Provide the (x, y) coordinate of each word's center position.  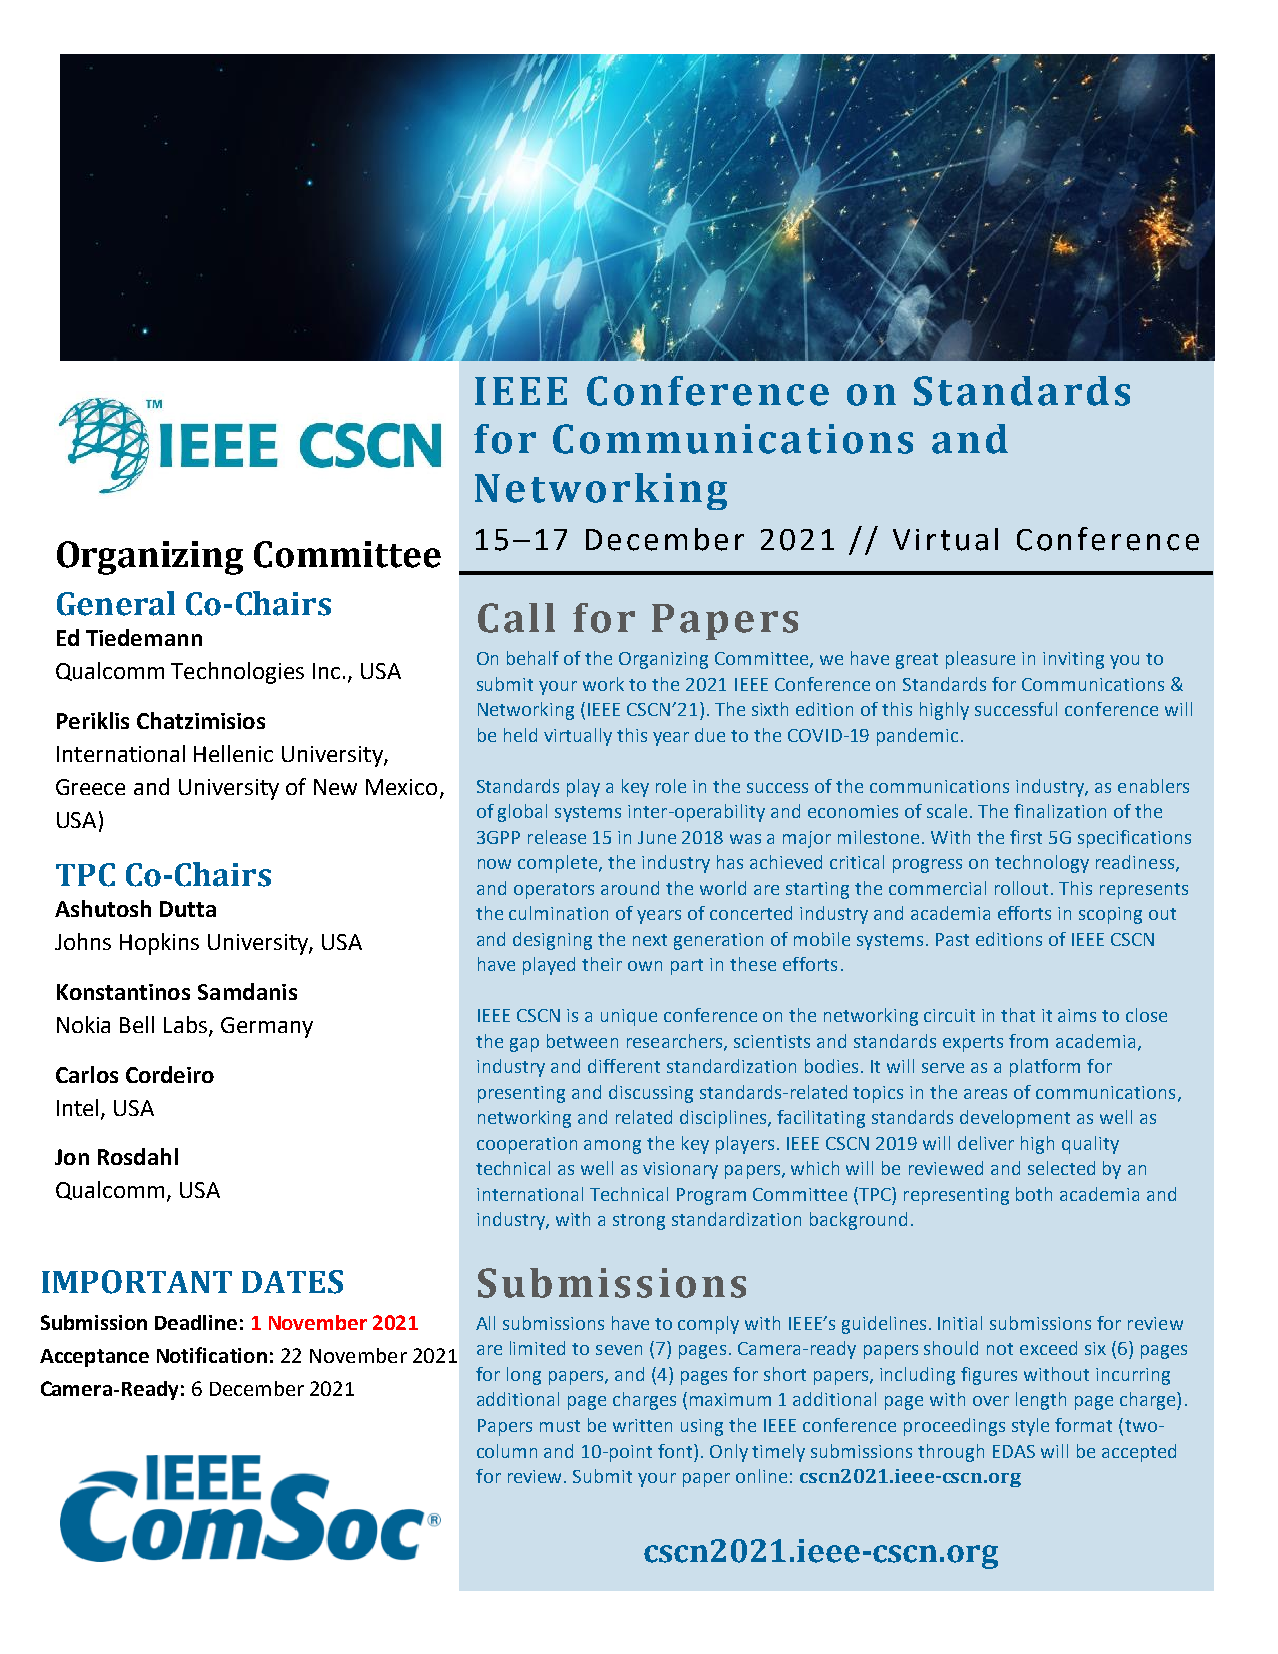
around (630, 888)
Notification (212, 1355)
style (1030, 1427)
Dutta (188, 909)
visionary (680, 1170)
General (116, 603)
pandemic (917, 737)
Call (516, 618)
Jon (72, 1157)
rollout (1021, 888)
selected (1061, 1168)
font (676, 1451)
